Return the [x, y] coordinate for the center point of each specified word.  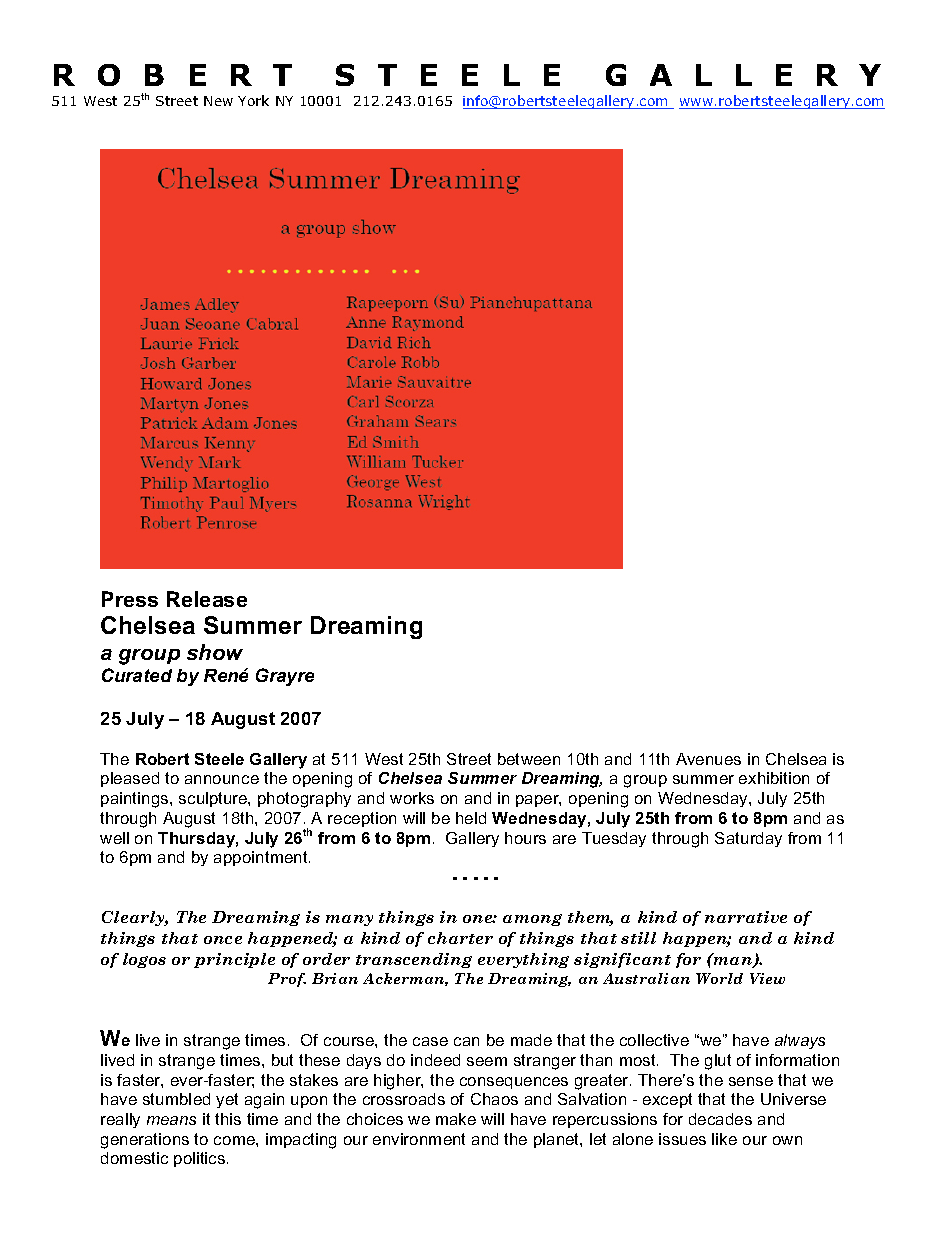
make [456, 1119]
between [529, 759]
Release [207, 599]
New [218, 101]
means [171, 1120]
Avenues [708, 759]
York [253, 100]
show [215, 652]
